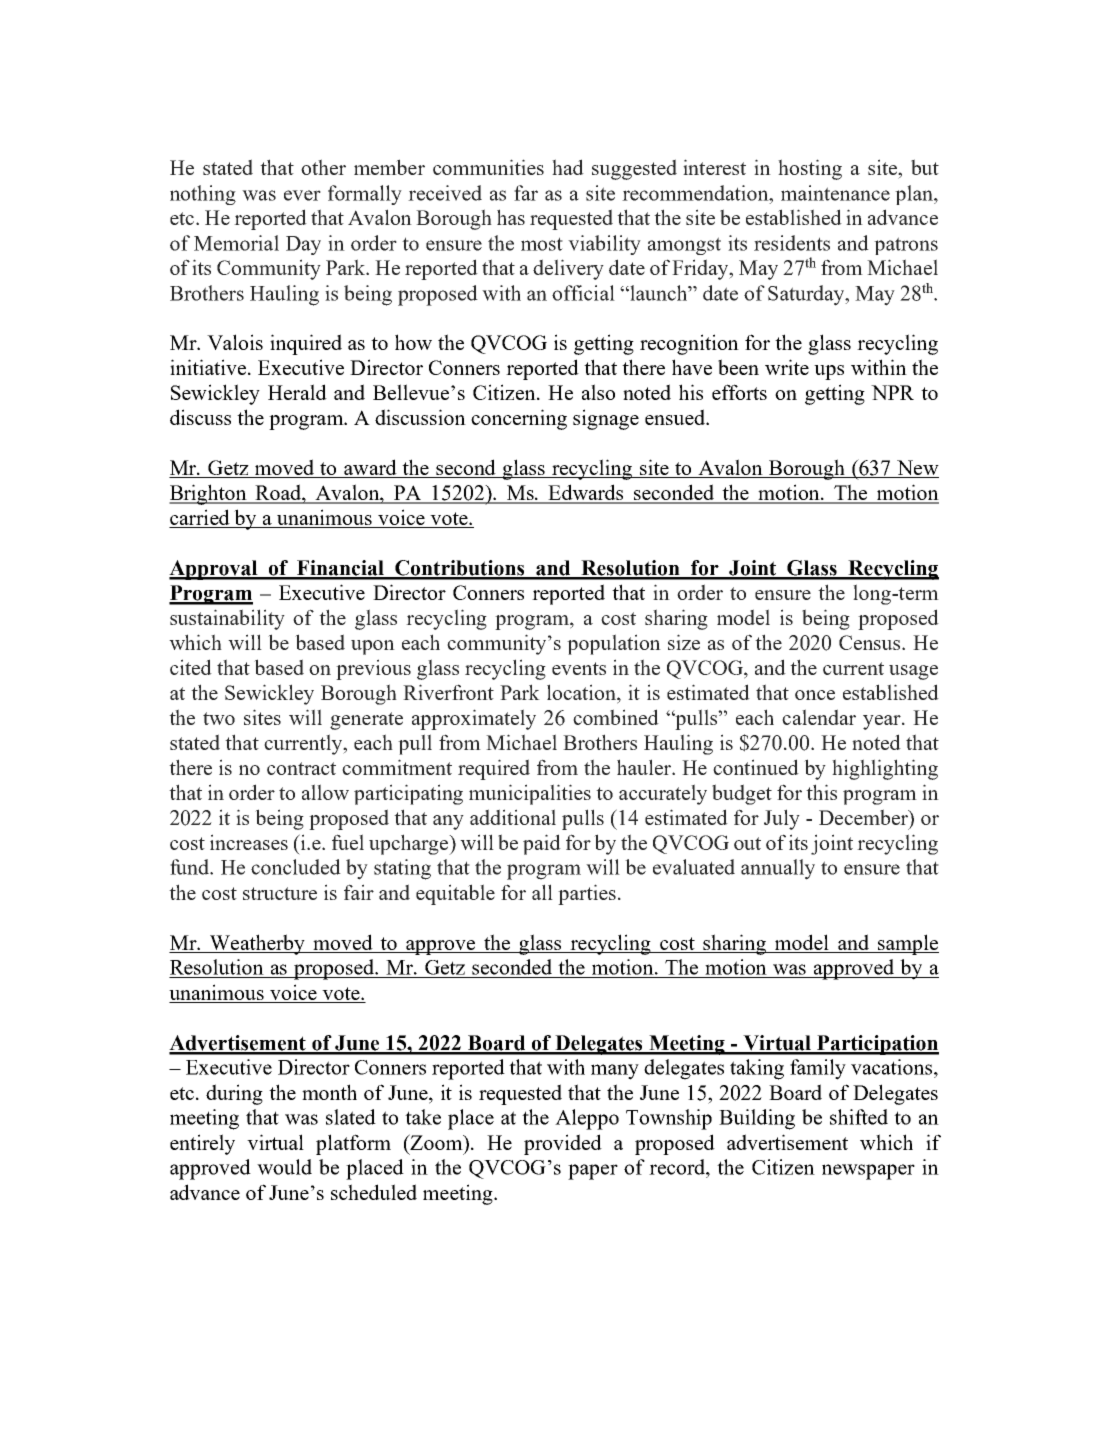 Image resolution: width=1108 pixels, height=1434 pixels. I want to click on events, so click(579, 668).
